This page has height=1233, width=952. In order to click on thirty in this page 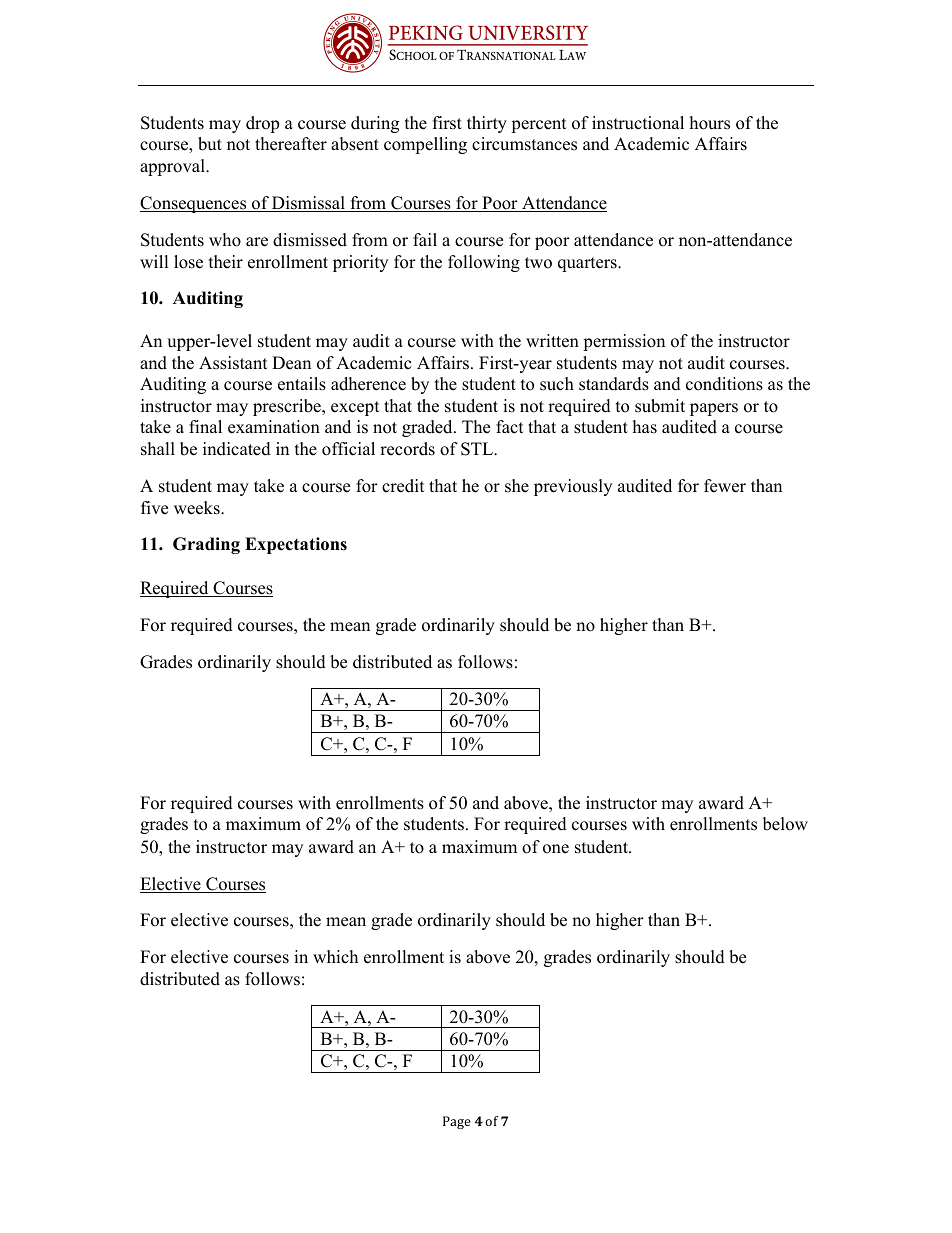, I will do `click(487, 124)`.
